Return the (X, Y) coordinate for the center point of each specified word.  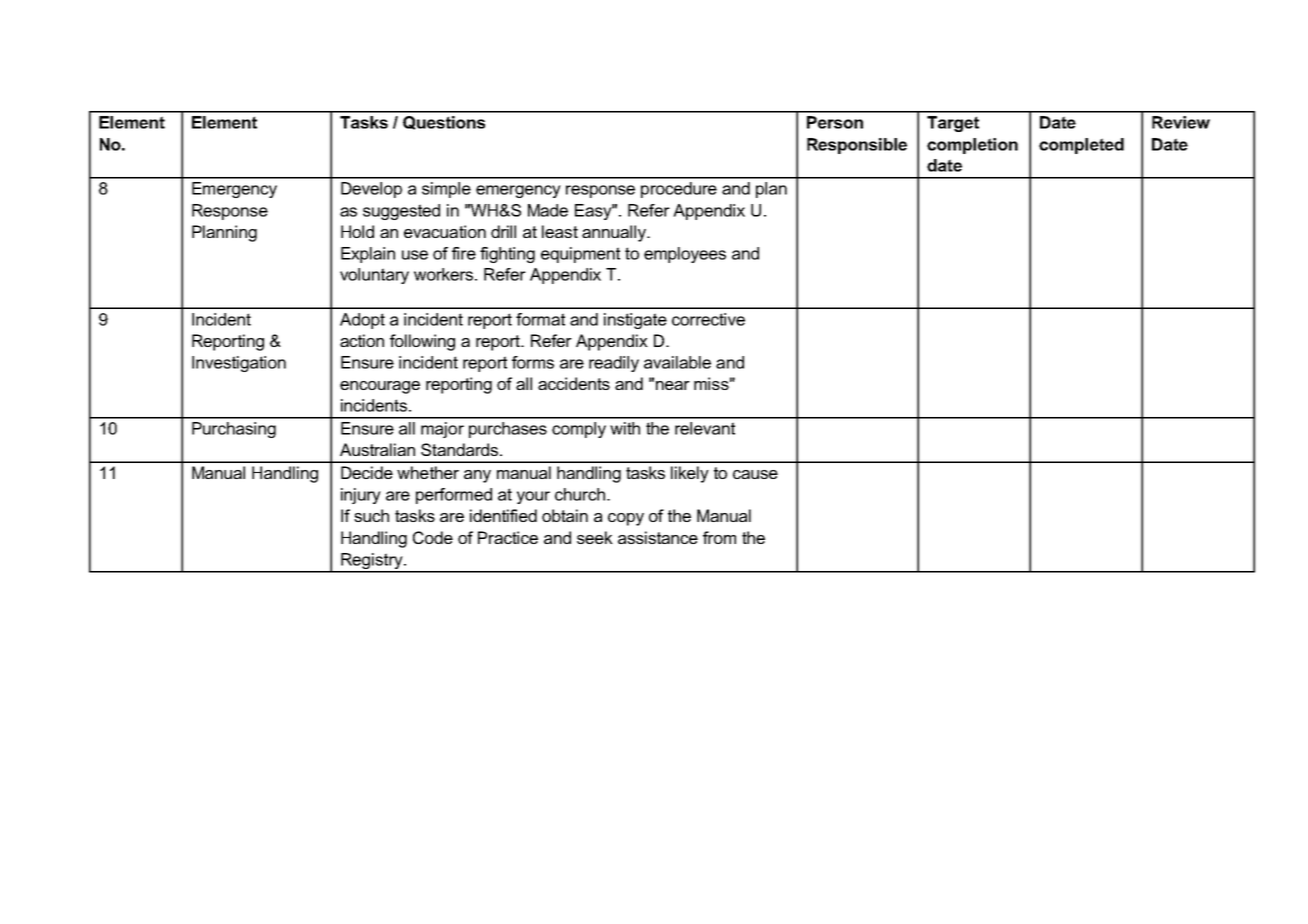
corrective (708, 319)
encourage (380, 387)
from (719, 537)
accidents (574, 383)
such (371, 515)
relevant (705, 428)
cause (755, 474)
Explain (368, 255)
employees (685, 255)
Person (835, 122)
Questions (444, 123)
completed (1081, 146)
